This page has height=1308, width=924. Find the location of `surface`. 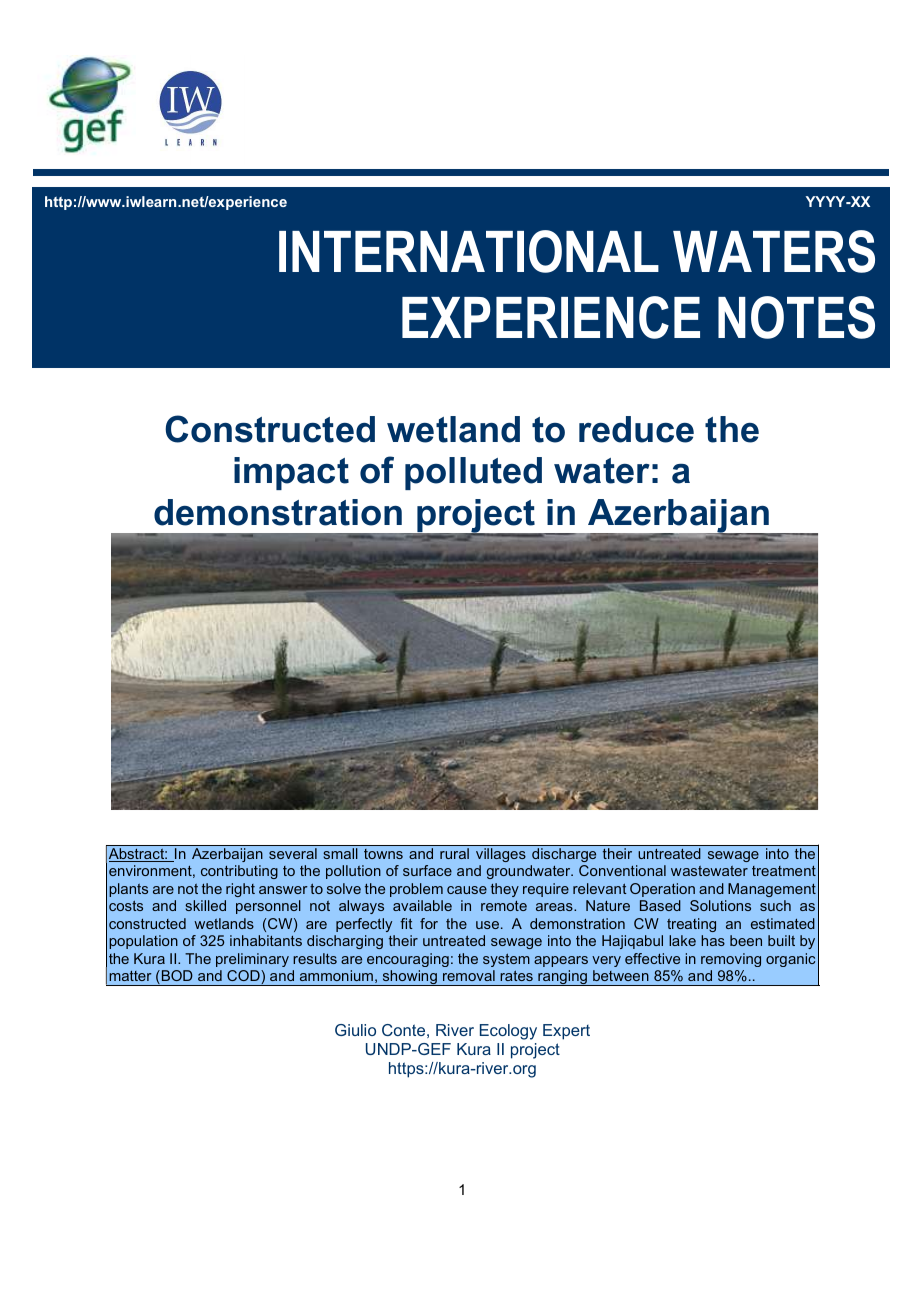

surface is located at coordinates (427, 870).
